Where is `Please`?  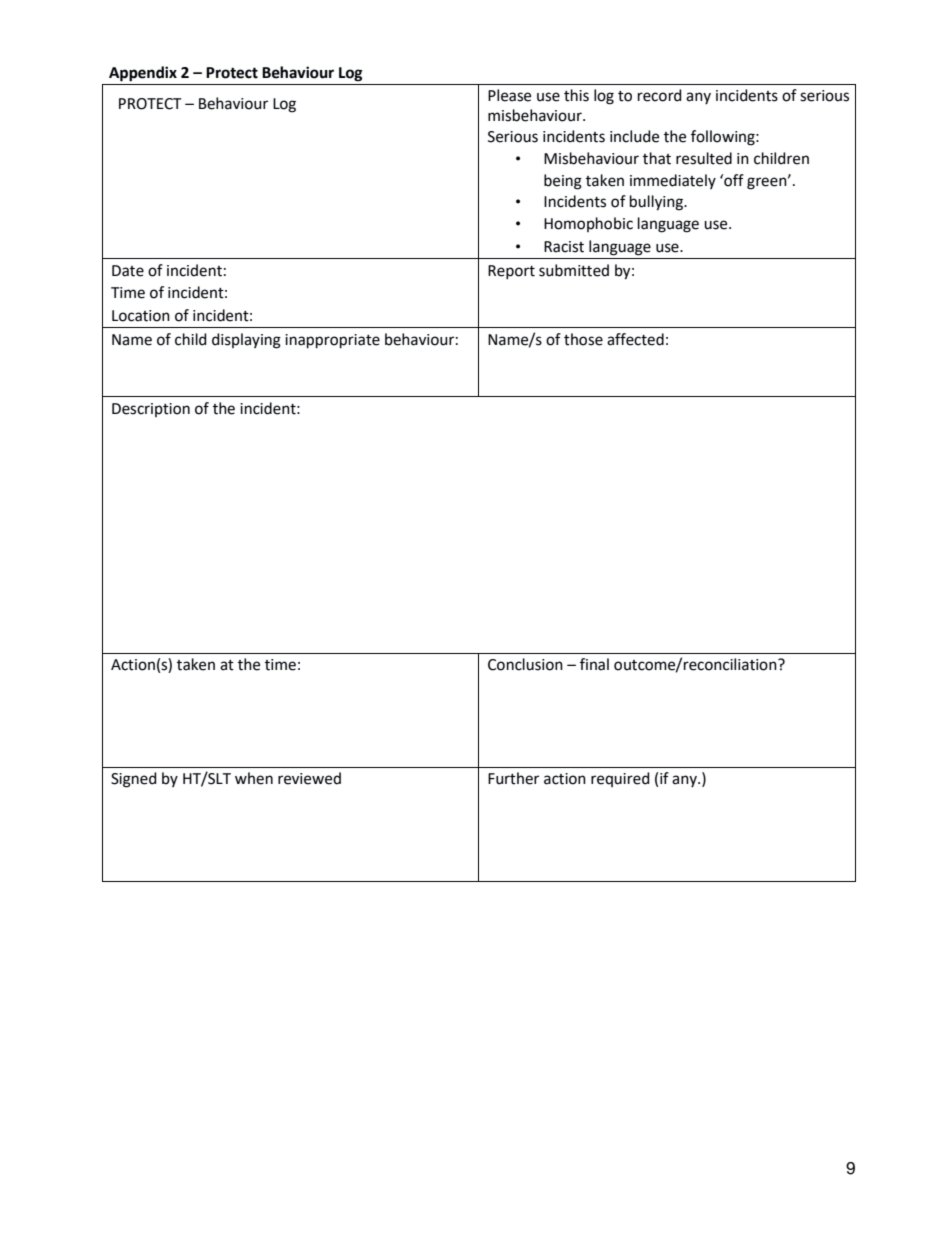
Please is located at coordinates (509, 95).
